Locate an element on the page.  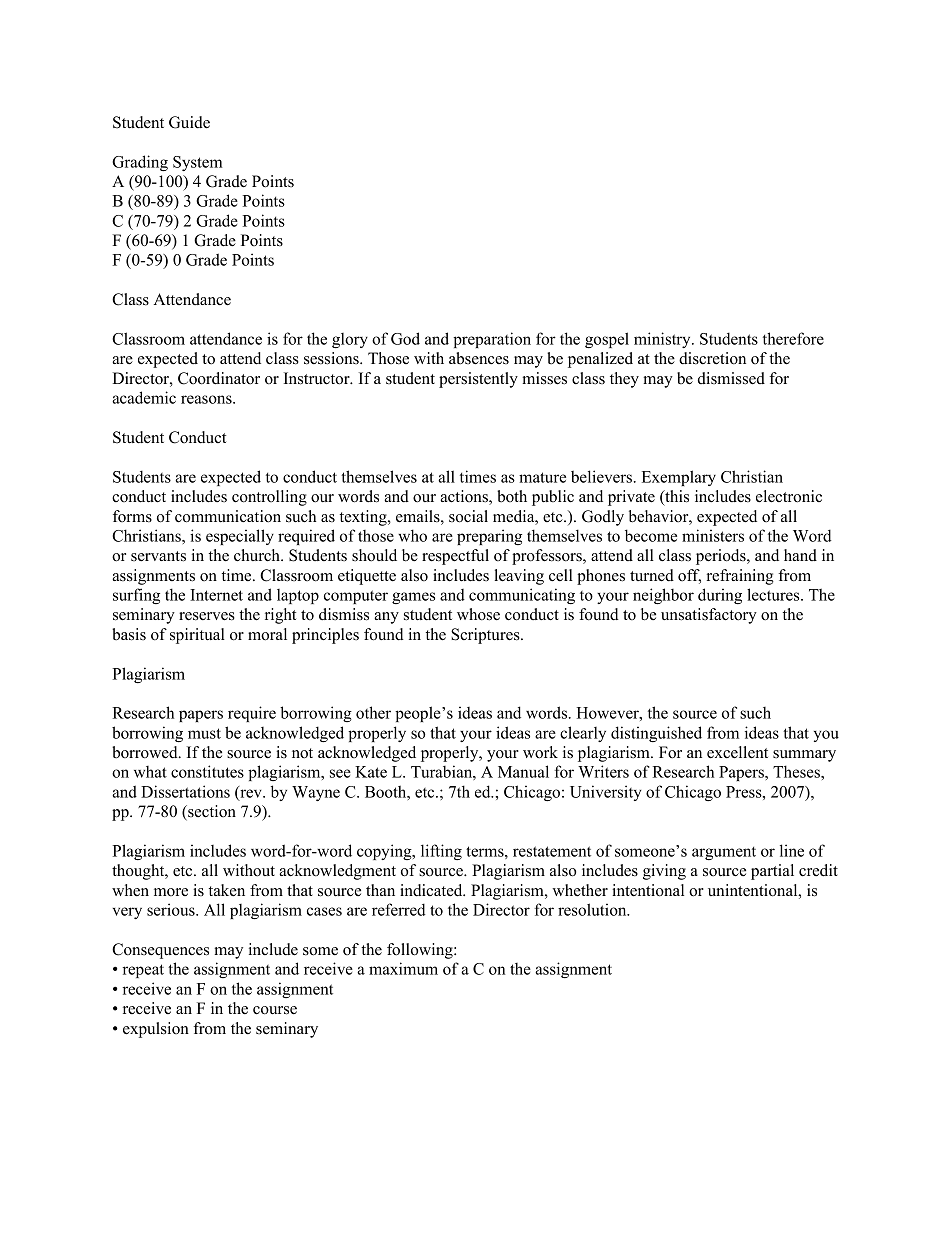
discretion is located at coordinates (712, 358).
